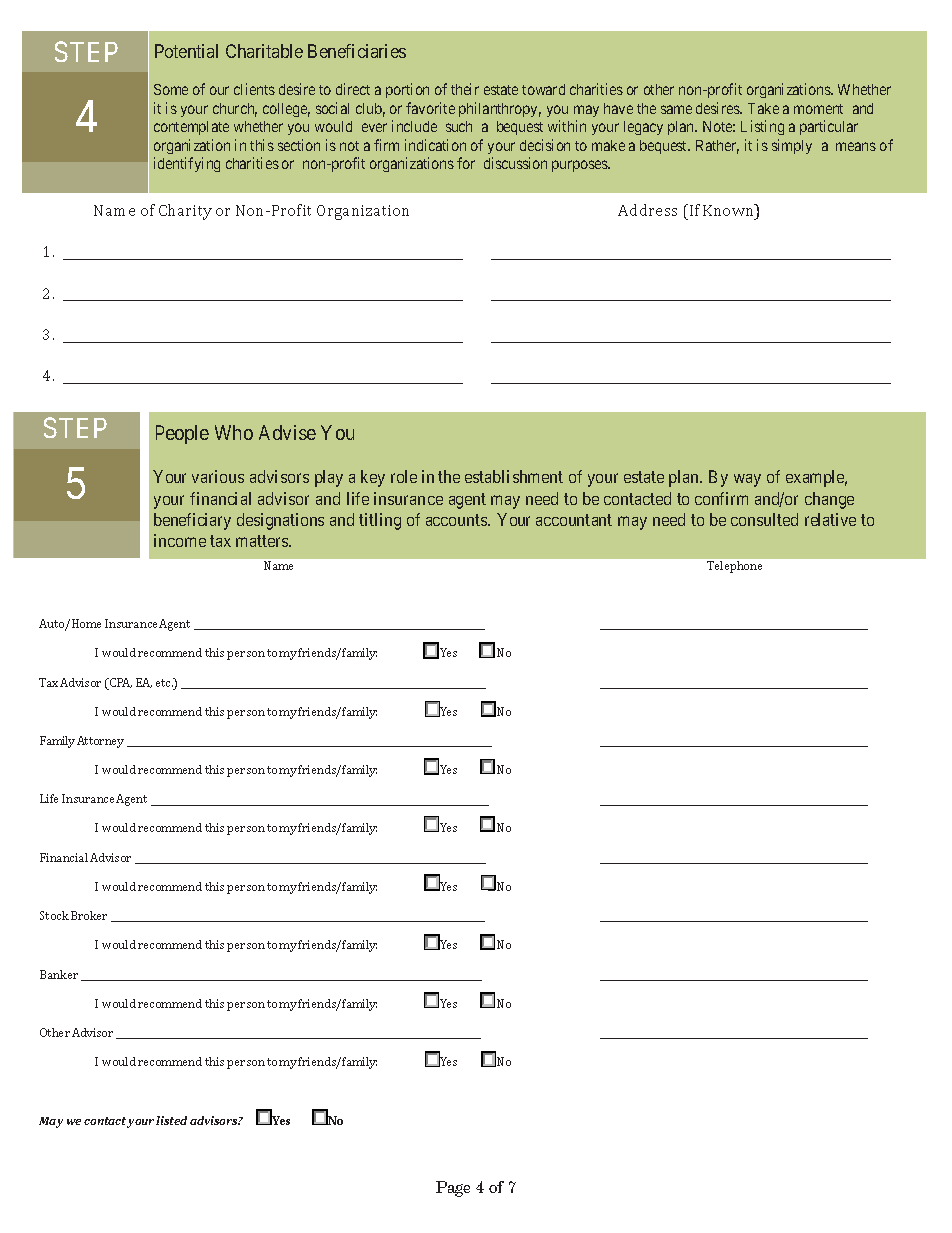 This page has width=952, height=1233. Describe the element at coordinates (119, 684) in the page. I see `CPA` at that location.
